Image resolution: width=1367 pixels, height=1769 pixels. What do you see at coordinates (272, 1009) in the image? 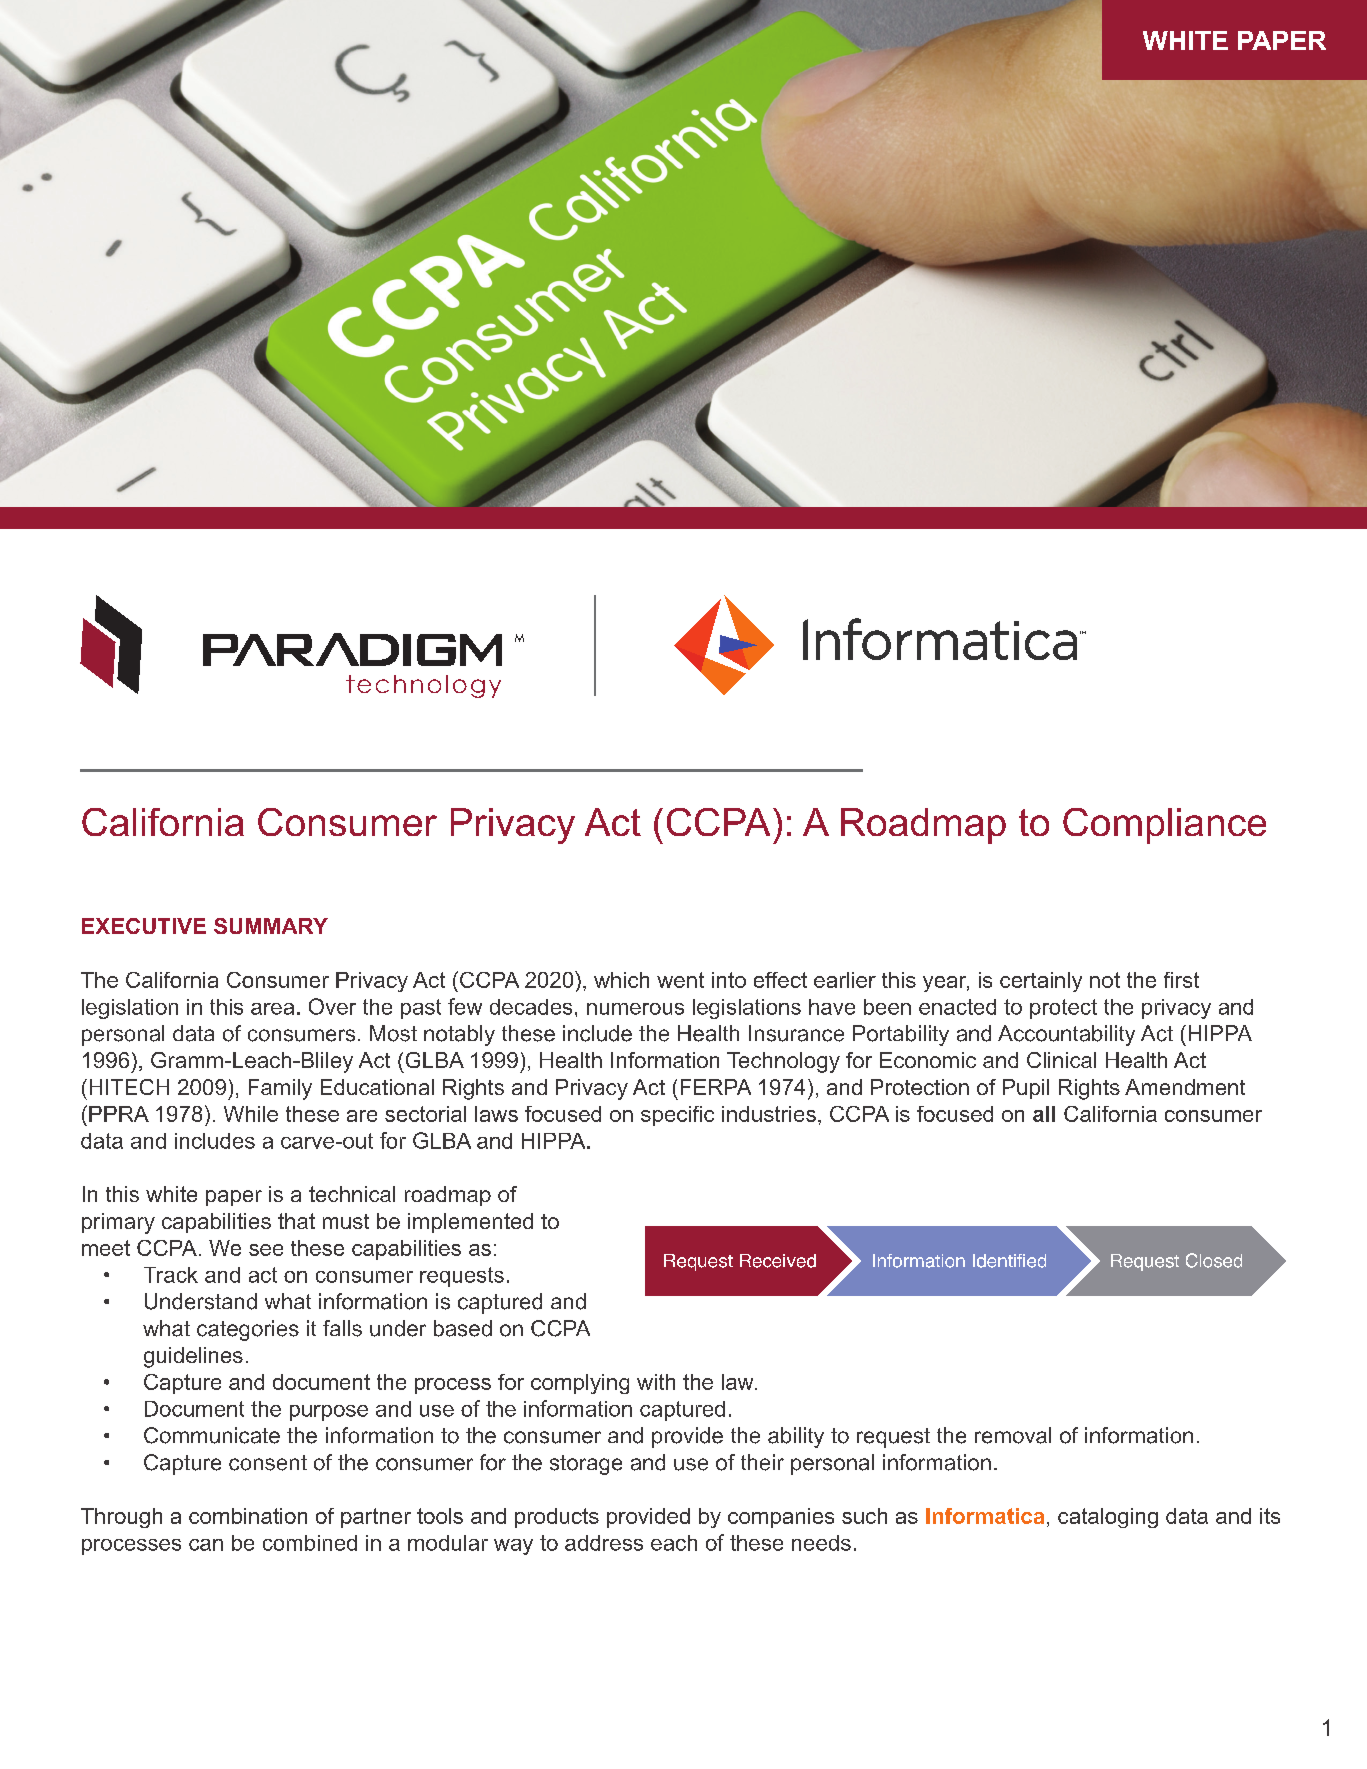
I see `area` at bounding box center [272, 1009].
